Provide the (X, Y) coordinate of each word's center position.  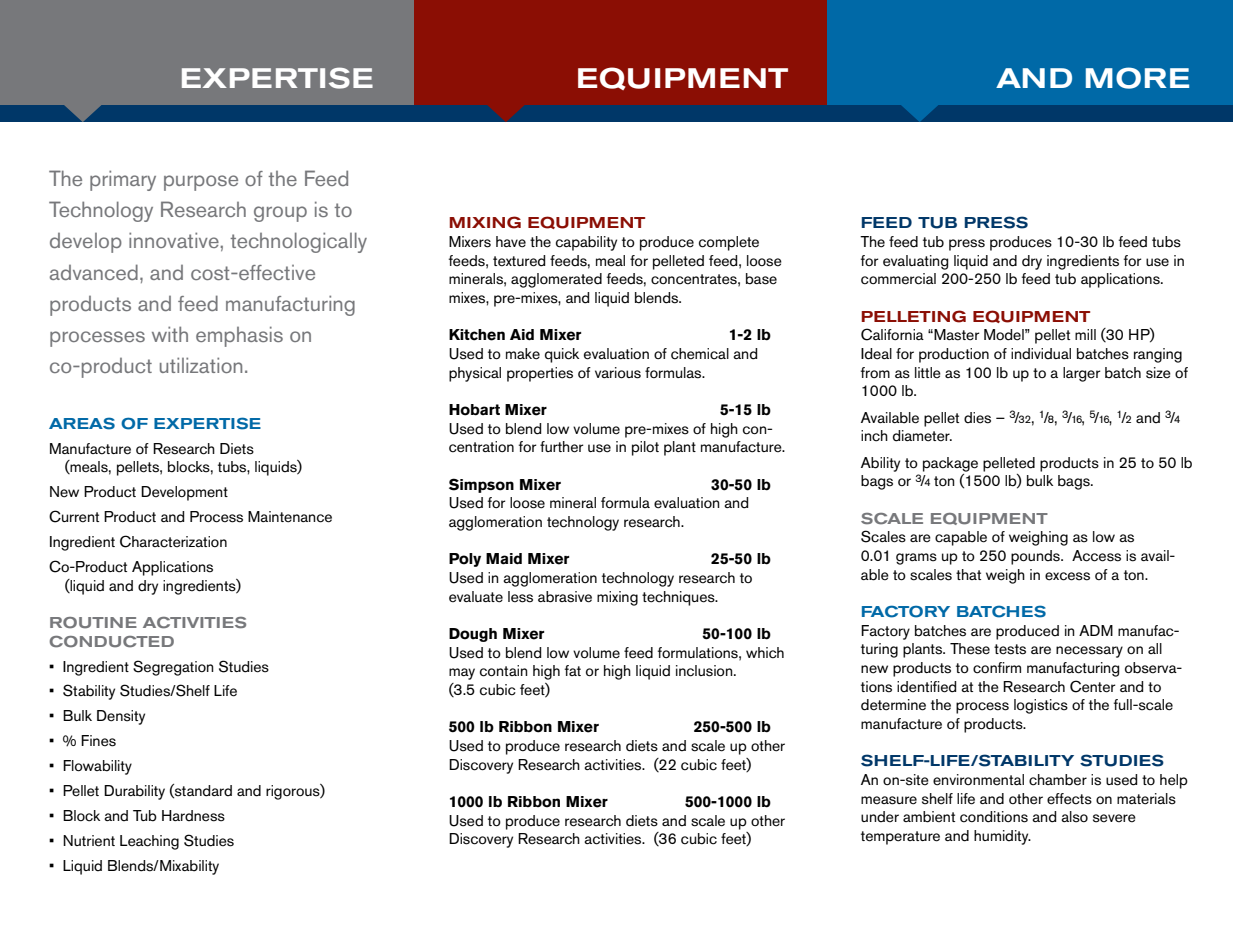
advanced (94, 272)
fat (573, 670)
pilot (645, 448)
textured (519, 261)
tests (1010, 649)
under (880, 817)
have (511, 242)
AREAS (82, 423)
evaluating (915, 262)
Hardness (193, 816)
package (950, 464)
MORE (1137, 78)
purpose (201, 183)
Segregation (173, 668)
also (1074, 817)
